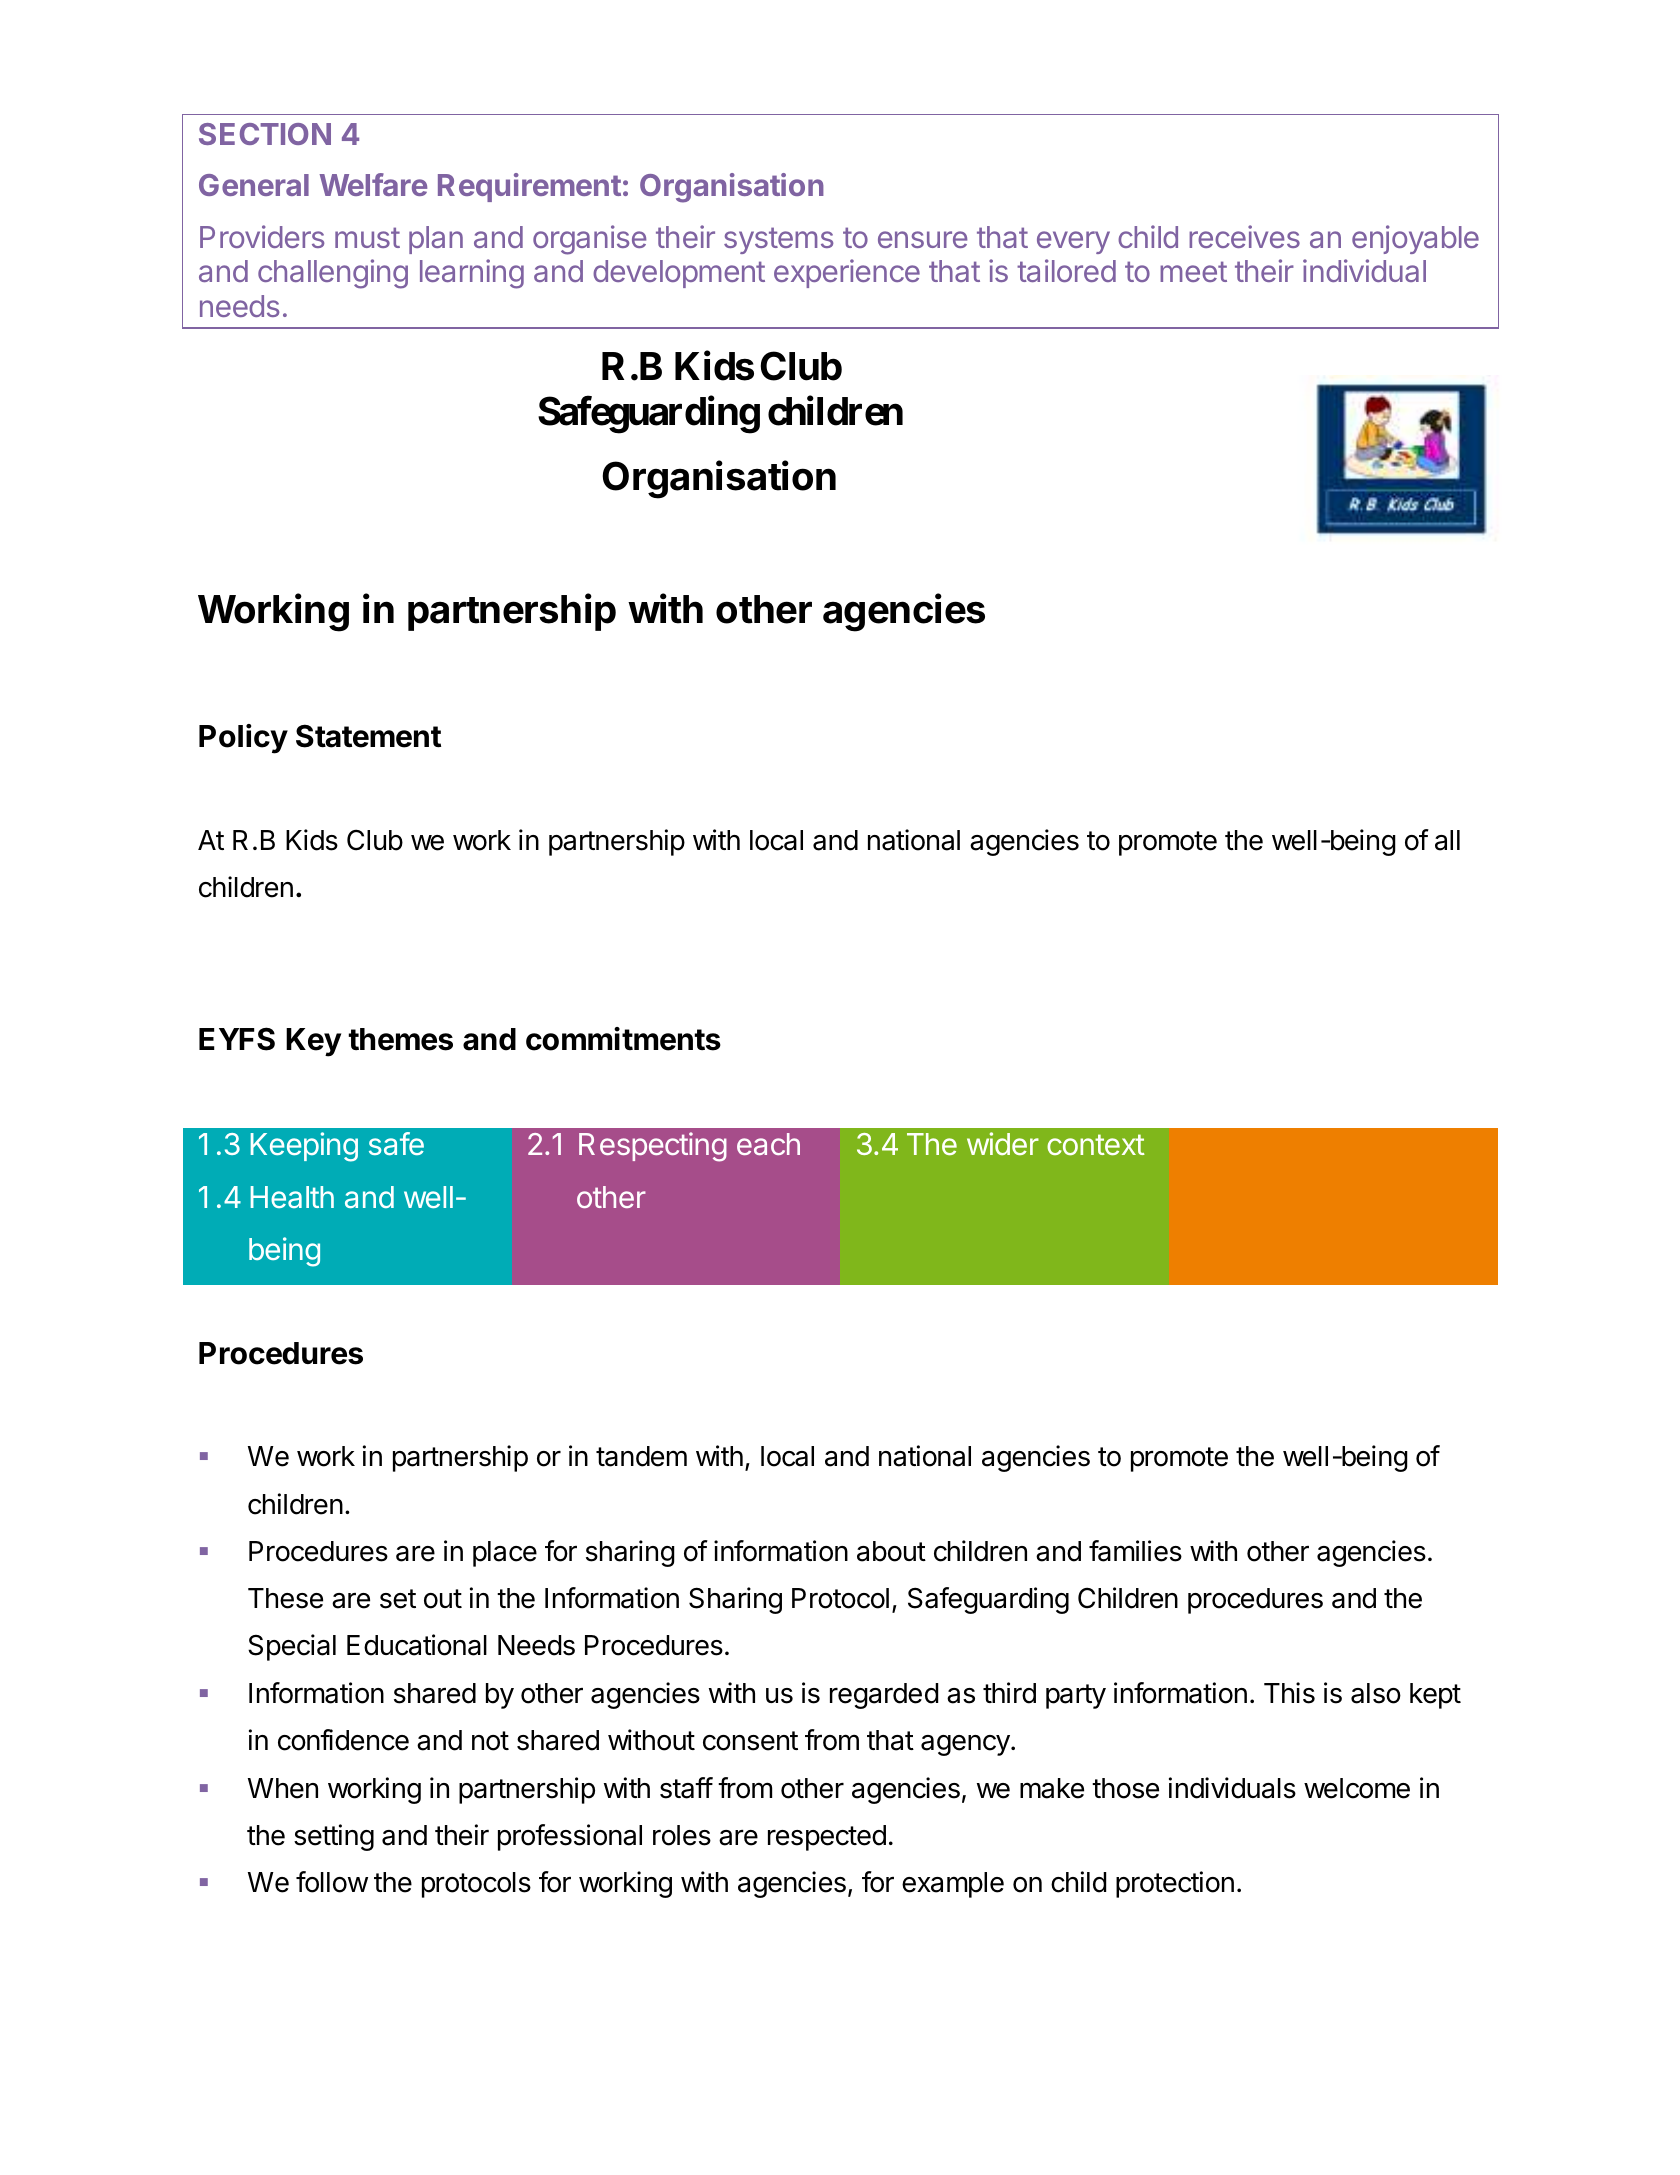  What do you see at coordinates (368, 736) in the image?
I see `Statement` at bounding box center [368, 736].
